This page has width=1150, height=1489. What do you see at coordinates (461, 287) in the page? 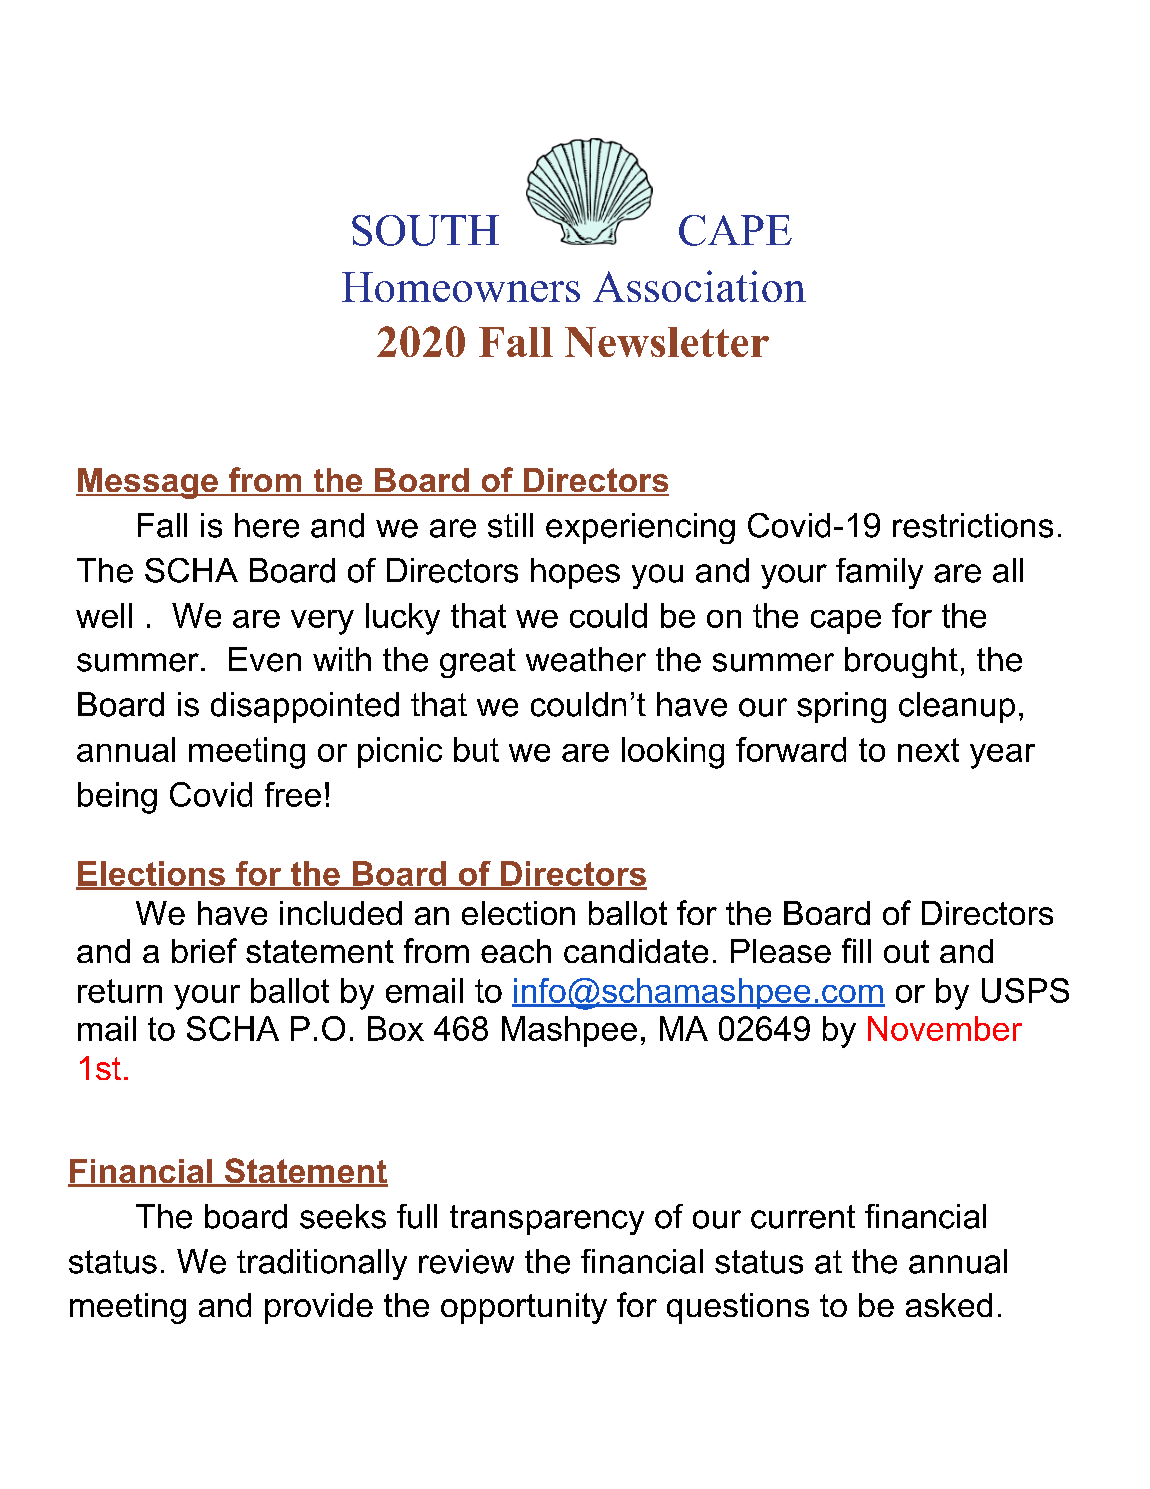
I see `Homeowners` at bounding box center [461, 287].
